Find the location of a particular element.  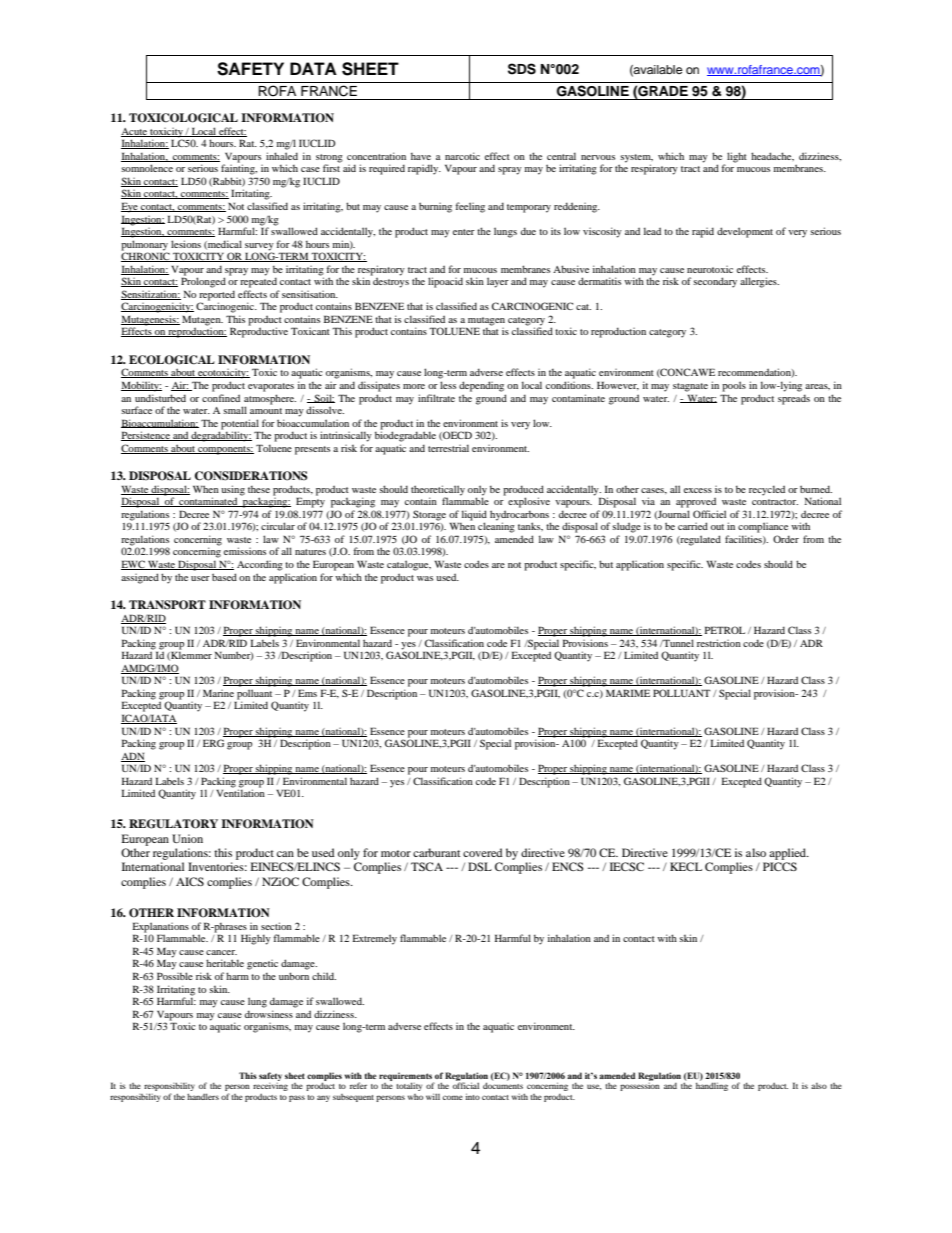

restriction is located at coordinates (719, 643).
